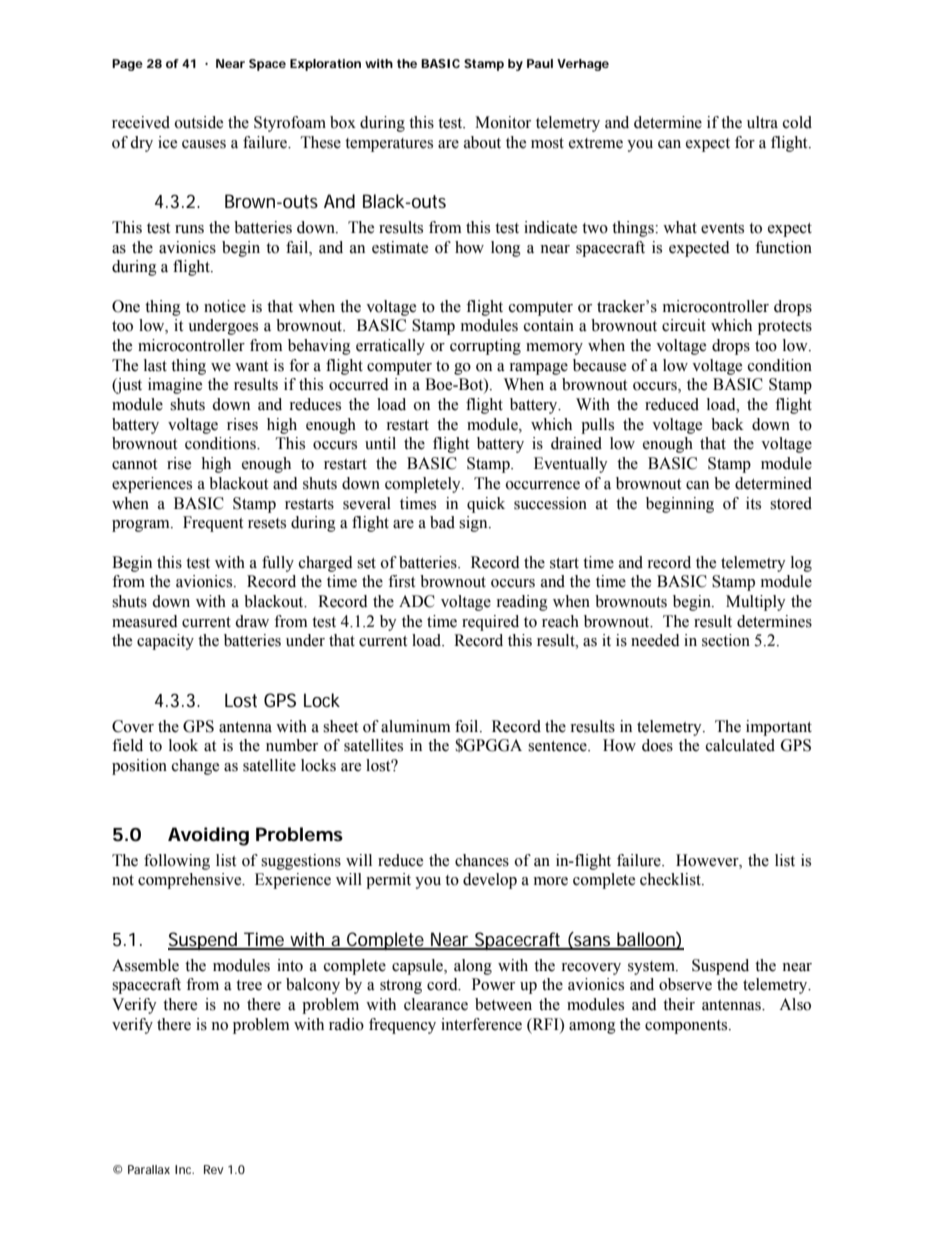  I want to click on foil, so click(468, 726).
